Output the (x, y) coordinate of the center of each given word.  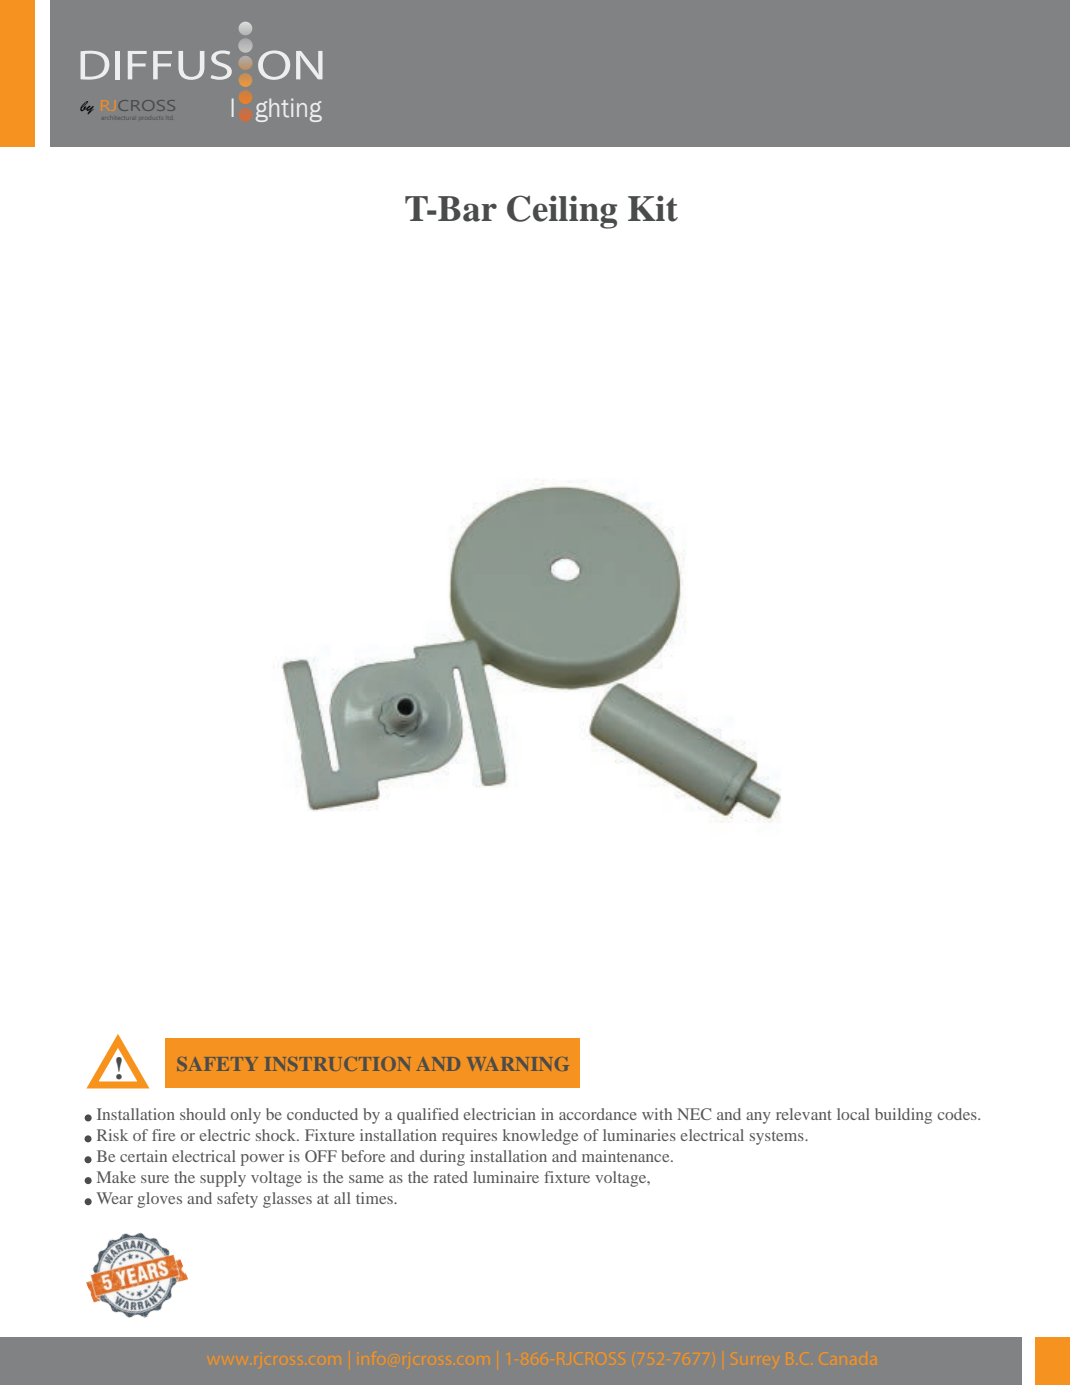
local (853, 1114)
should (203, 1114)
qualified (428, 1116)
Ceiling (562, 212)
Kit (653, 208)
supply (223, 1179)
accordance (598, 1114)
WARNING (518, 1064)
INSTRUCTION (338, 1064)
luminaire (506, 1177)
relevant (804, 1114)
